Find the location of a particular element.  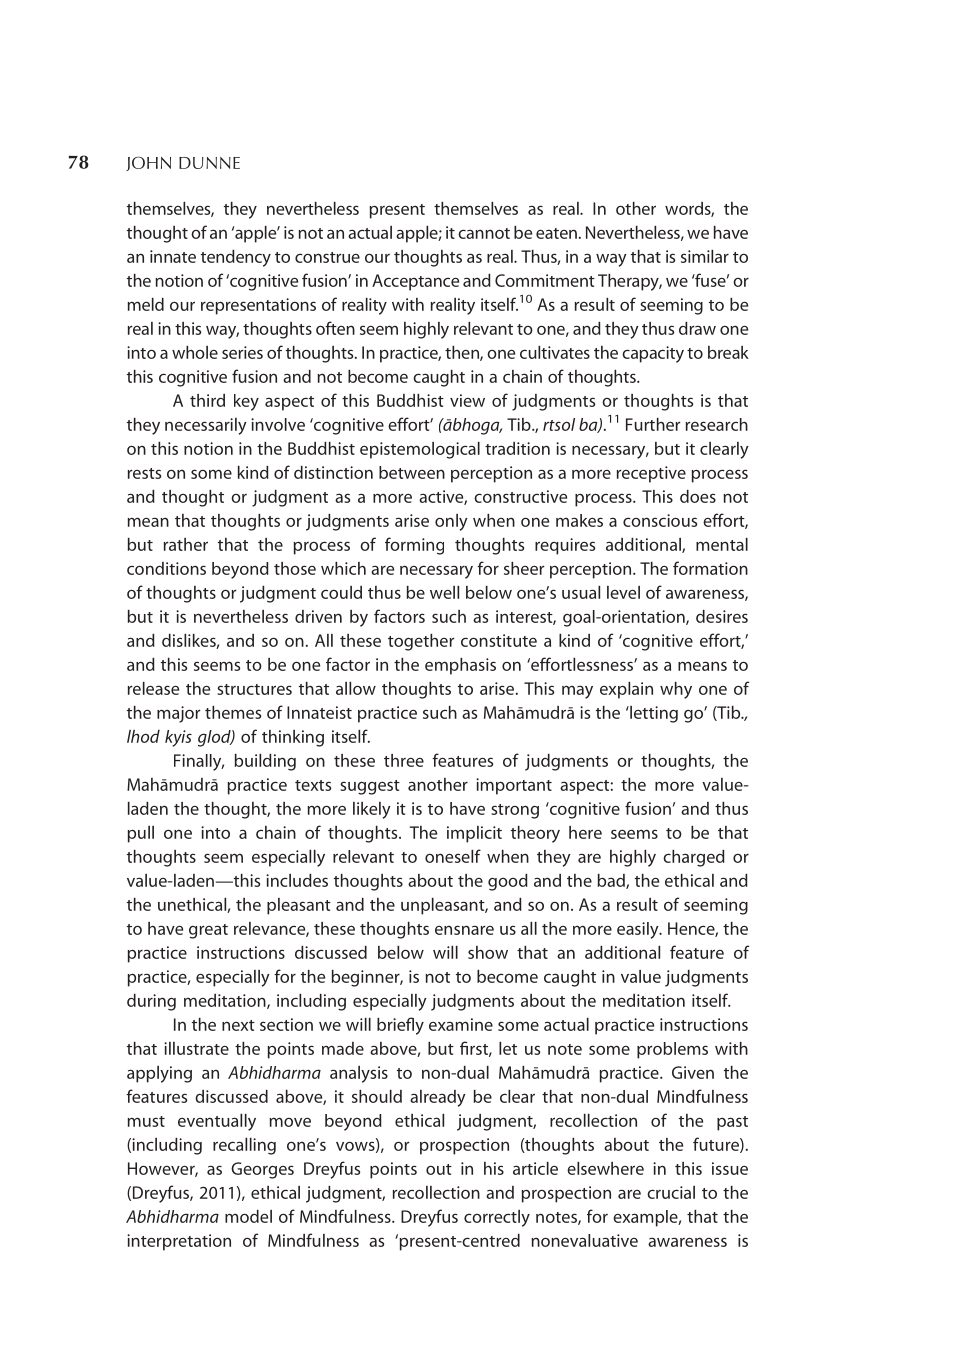

similar is located at coordinates (705, 256).
